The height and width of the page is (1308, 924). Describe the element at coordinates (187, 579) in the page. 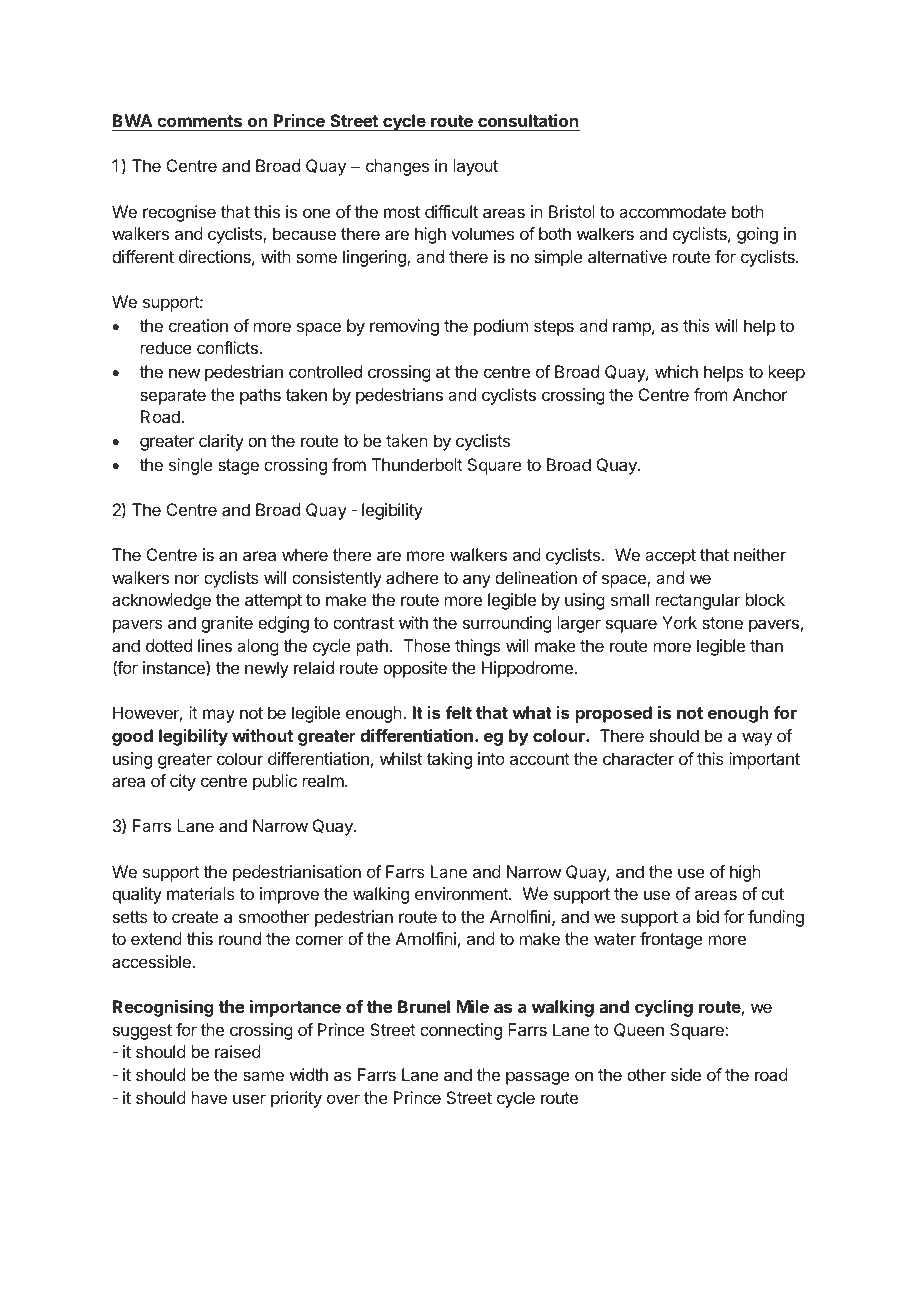

I see `nor` at that location.
